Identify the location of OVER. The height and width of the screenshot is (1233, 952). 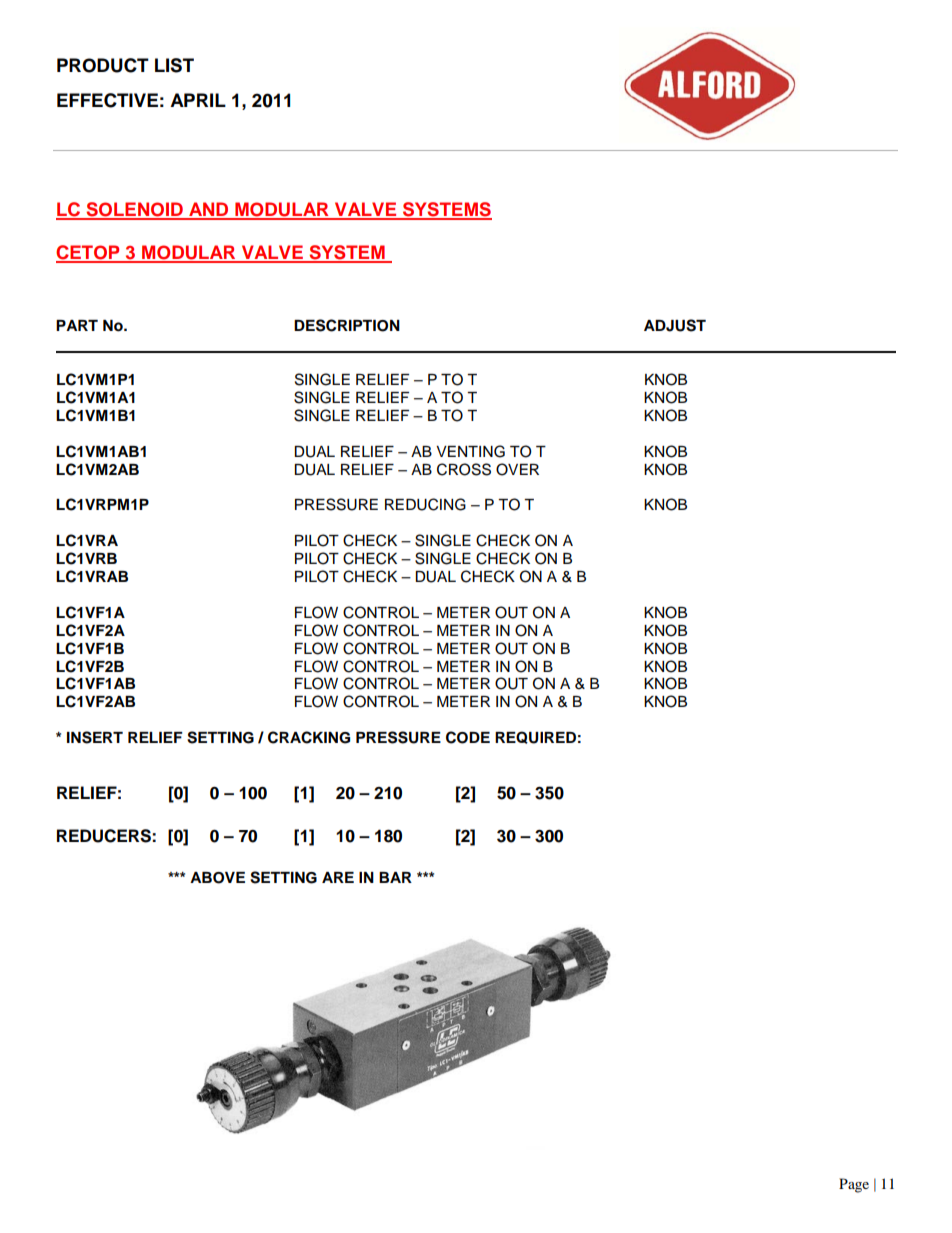
(517, 469).
